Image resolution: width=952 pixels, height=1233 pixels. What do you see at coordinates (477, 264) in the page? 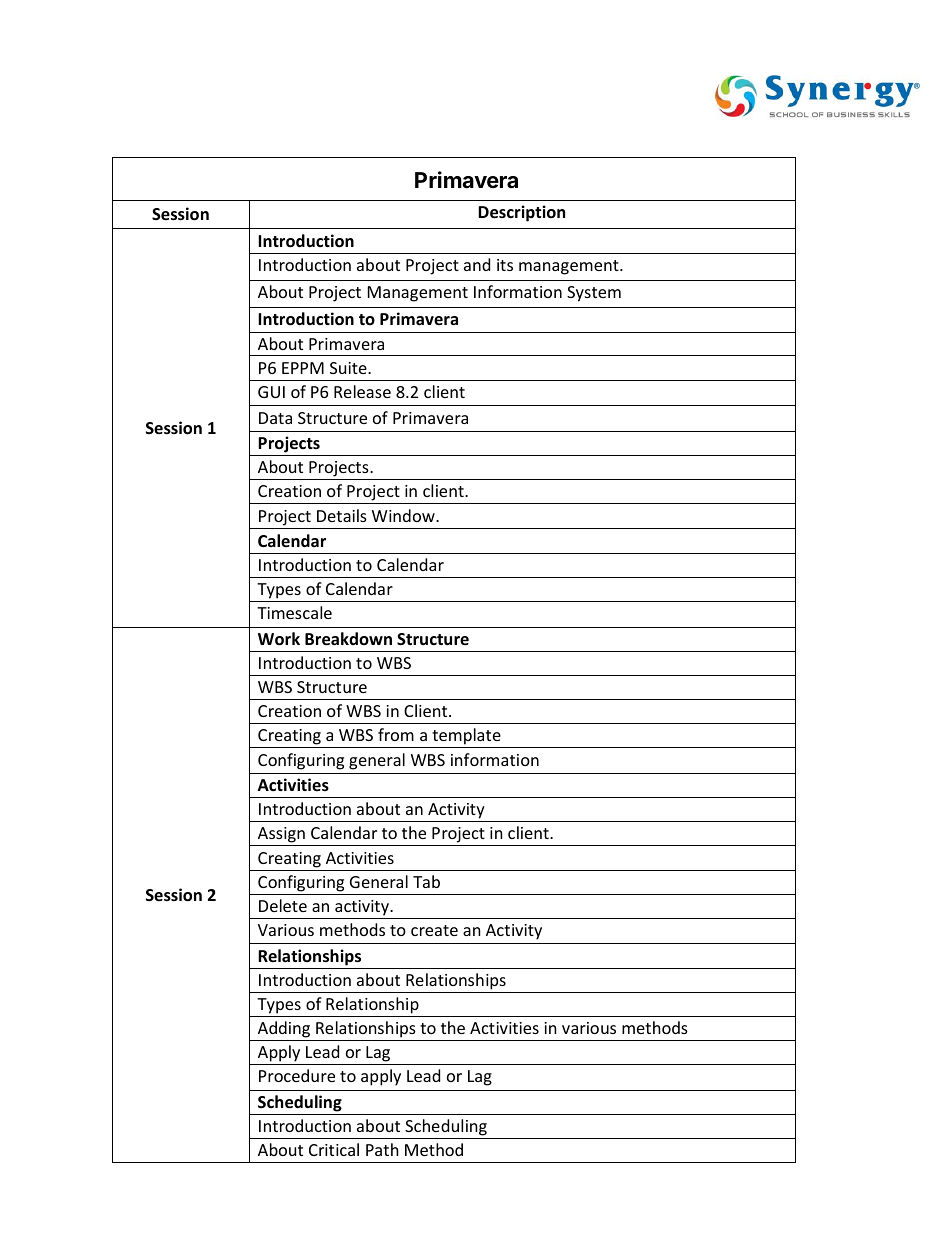
I see `and` at bounding box center [477, 264].
